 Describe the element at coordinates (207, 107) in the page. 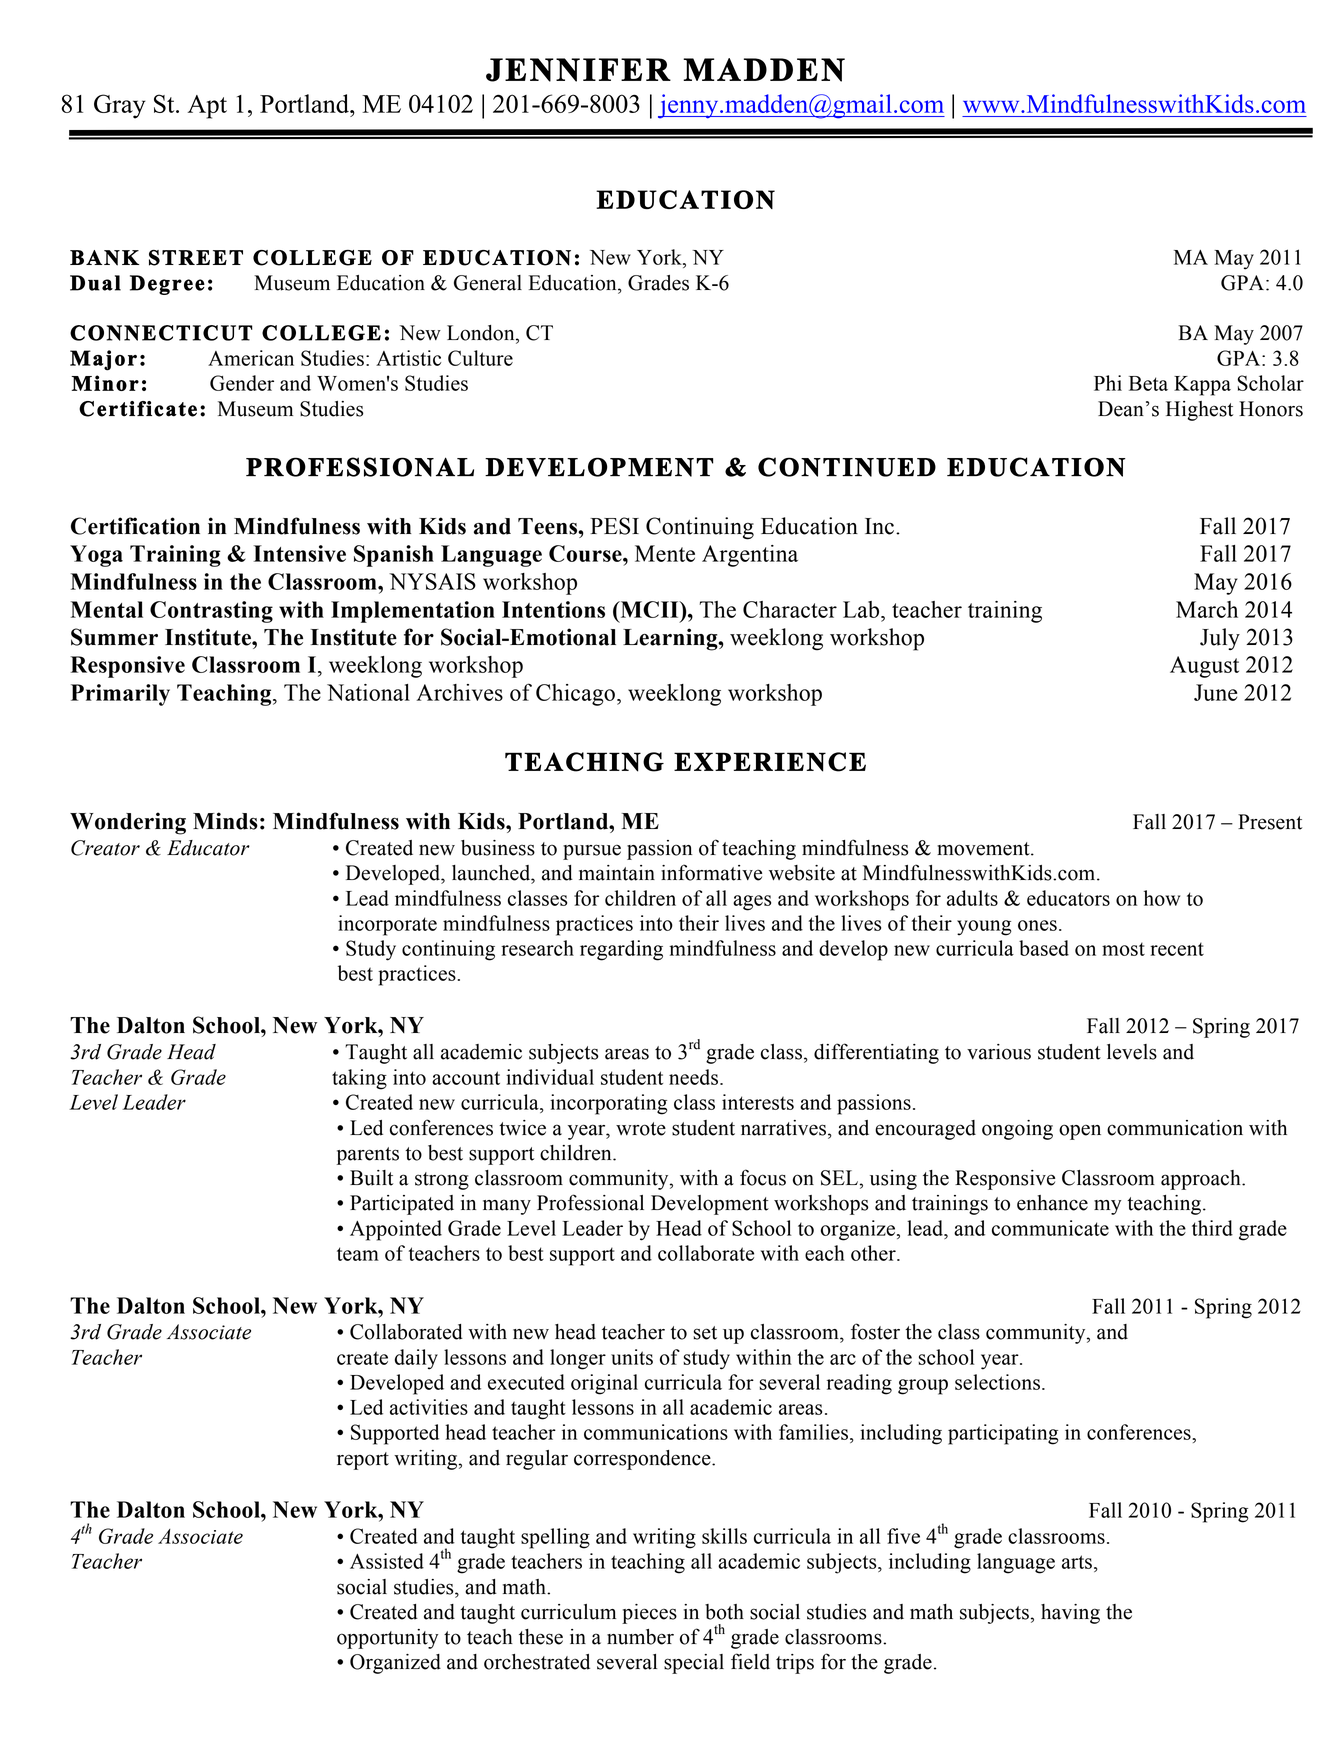

I see `Apt` at that location.
